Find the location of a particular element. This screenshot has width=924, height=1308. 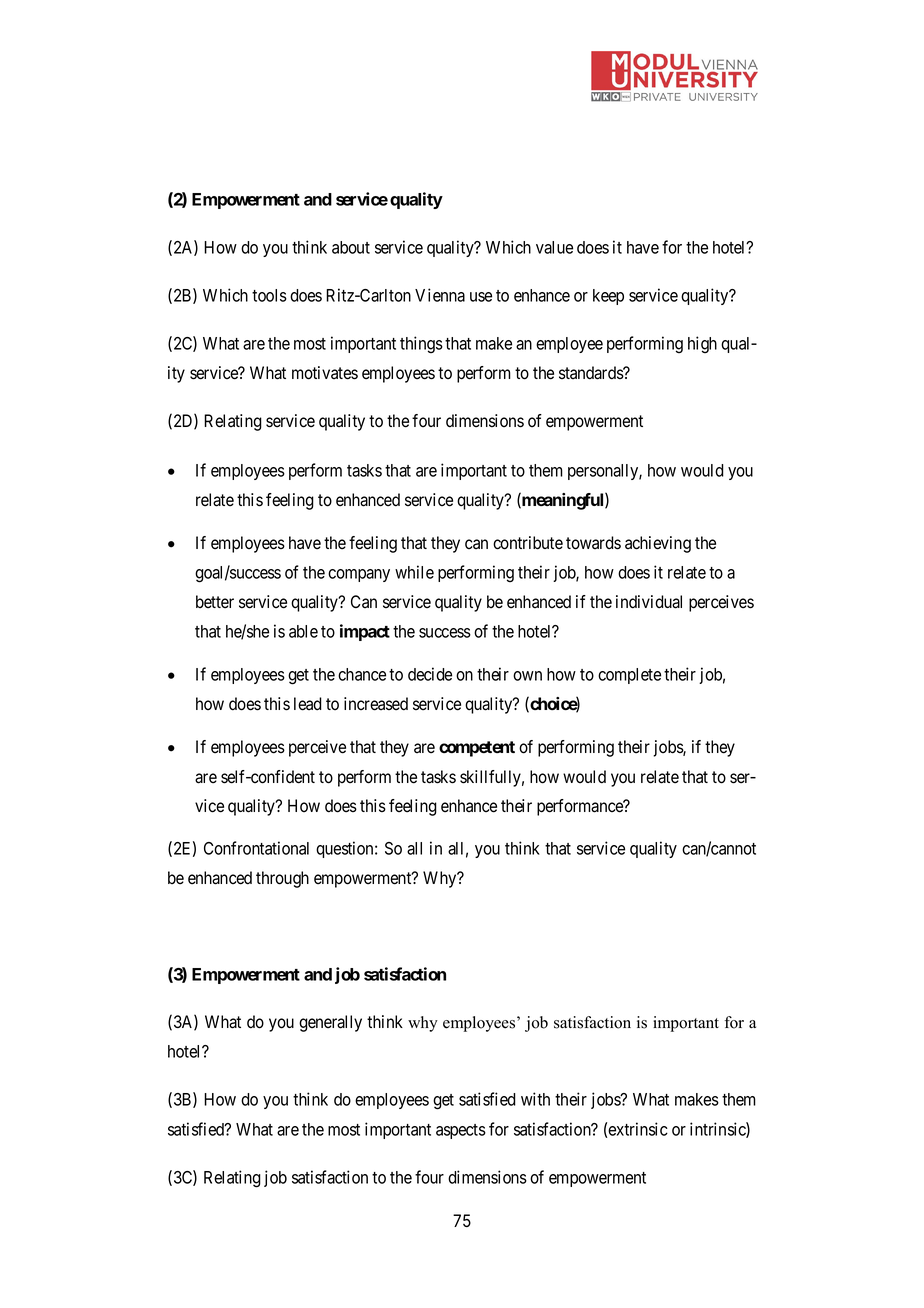

competent is located at coordinates (477, 749).
